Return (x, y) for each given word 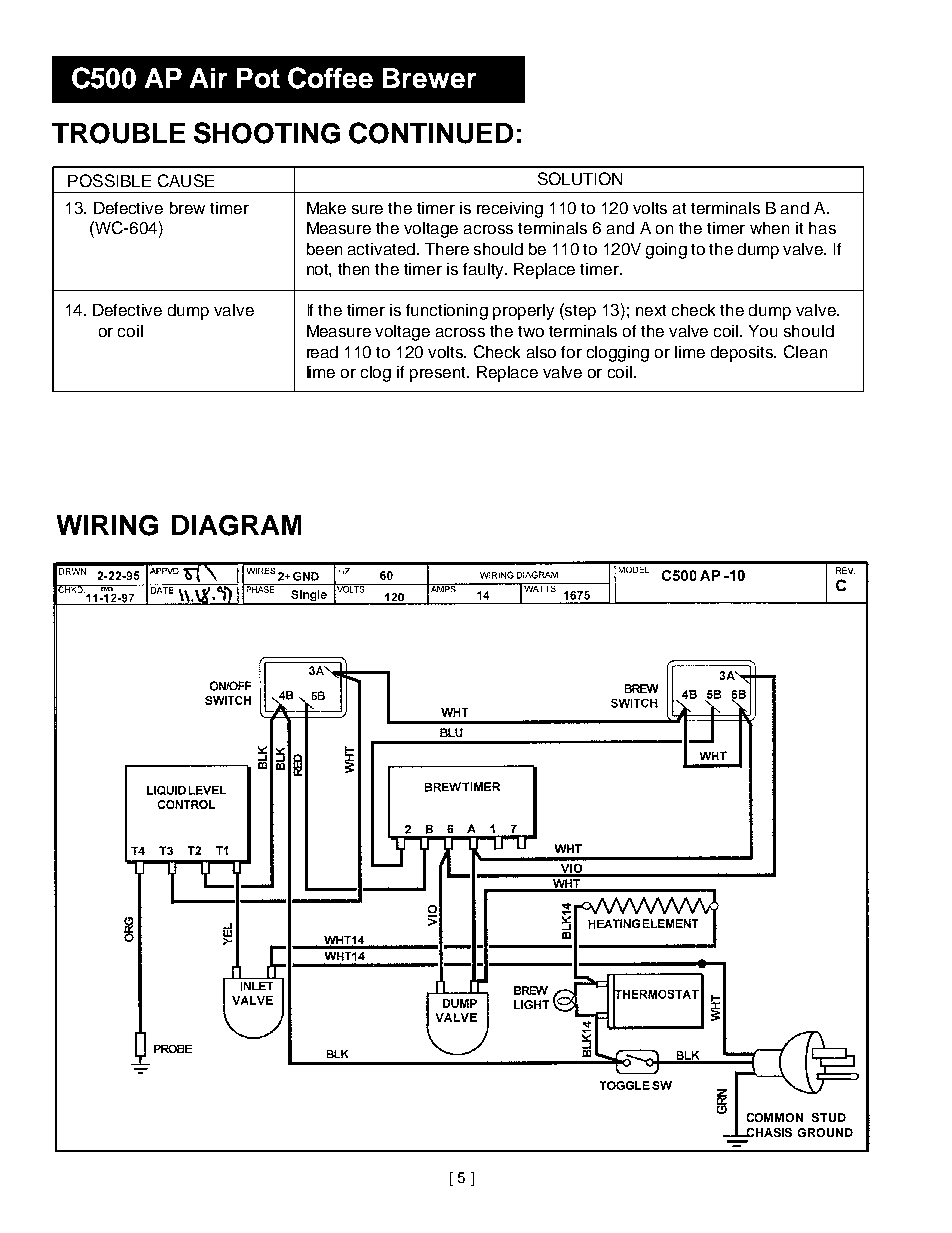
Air (208, 78)
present (439, 374)
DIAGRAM (236, 525)
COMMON (775, 1117)
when (769, 228)
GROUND (825, 1132)
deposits (743, 354)
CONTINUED (431, 133)
